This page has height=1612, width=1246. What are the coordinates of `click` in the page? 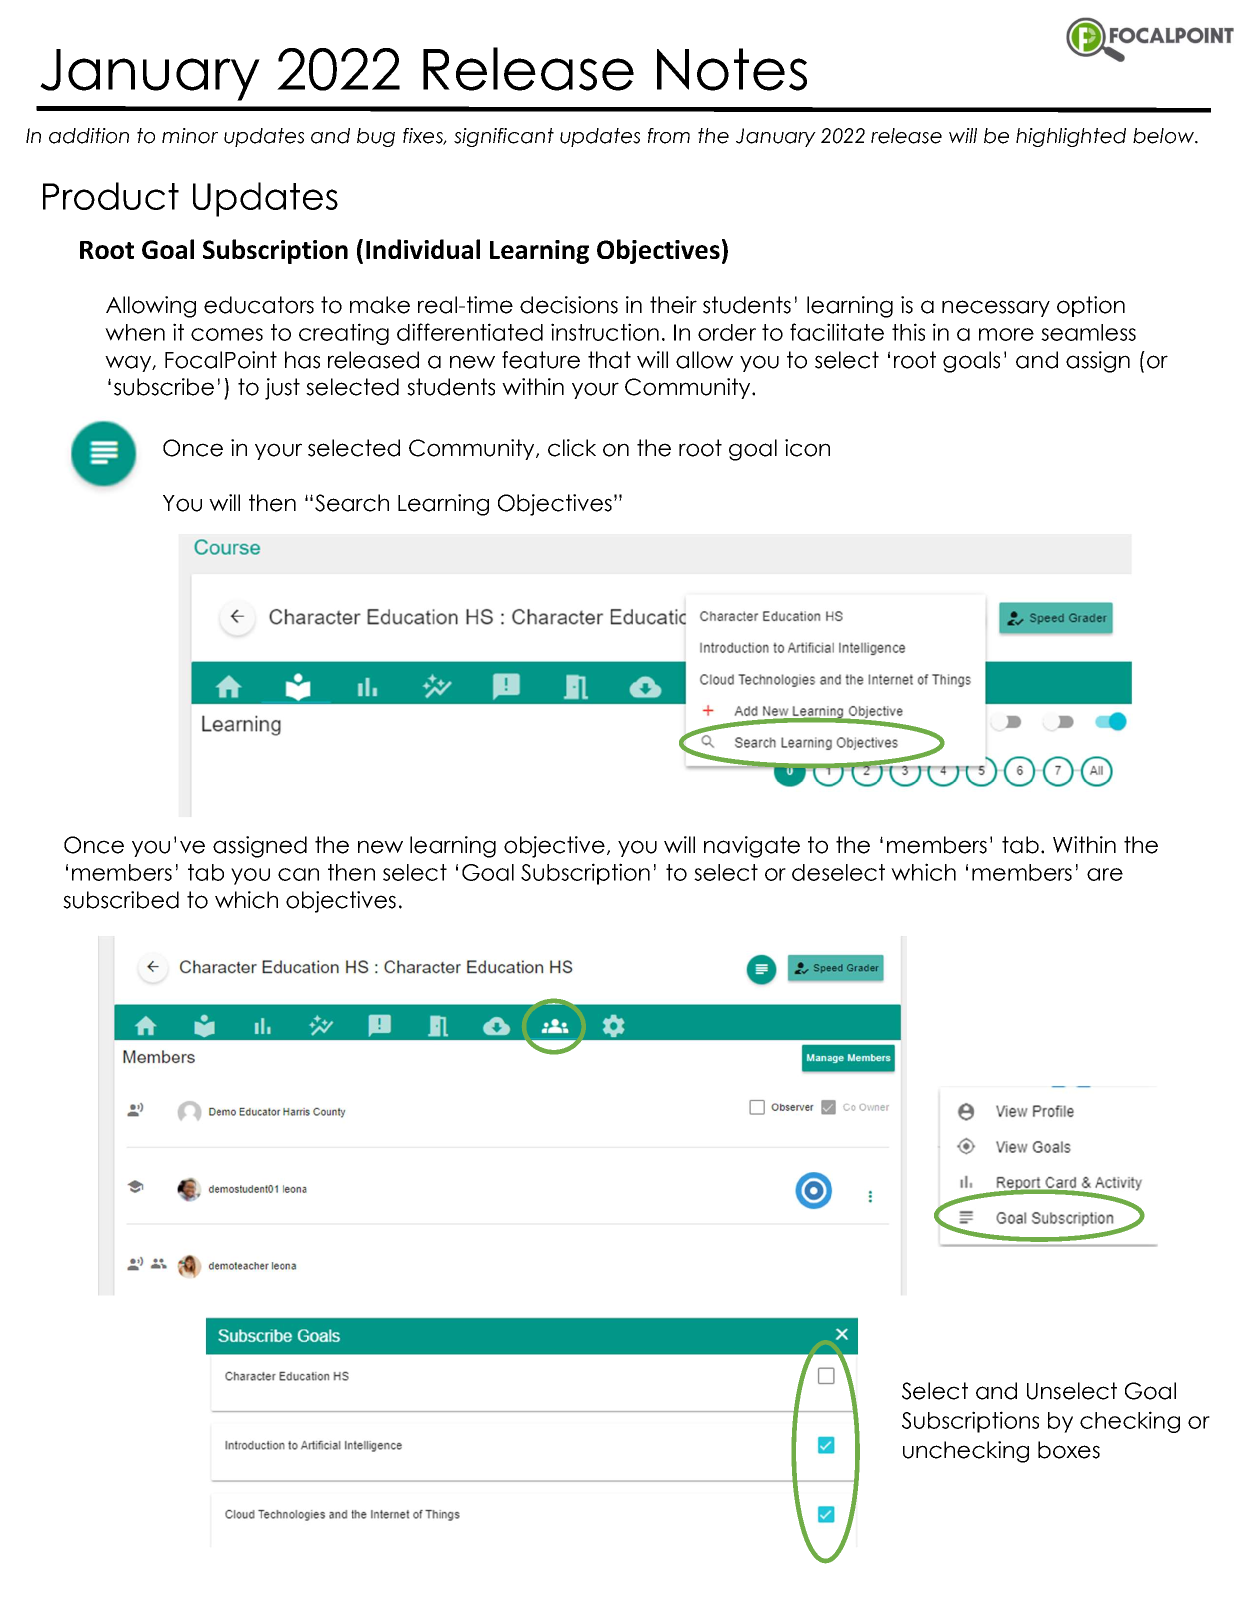 It's located at (572, 448).
